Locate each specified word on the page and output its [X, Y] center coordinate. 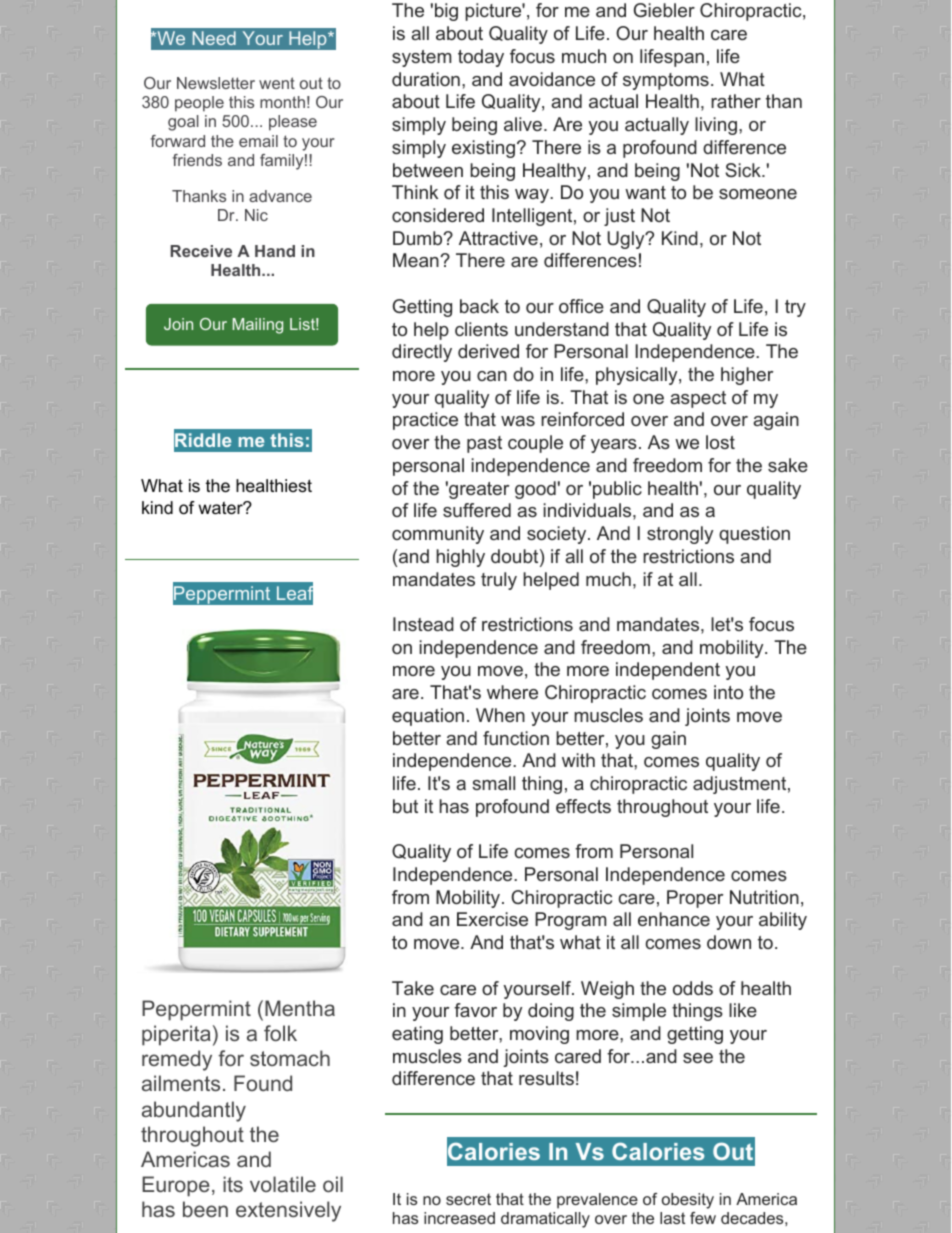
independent [668, 671]
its [233, 1184]
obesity [688, 1201]
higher [747, 376]
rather [736, 101]
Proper [695, 899]
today [481, 58]
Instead [423, 624]
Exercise [492, 919]
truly [499, 581]
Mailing [258, 326]
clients [481, 329]
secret [468, 1199]
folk [280, 1033]
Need [214, 38]
